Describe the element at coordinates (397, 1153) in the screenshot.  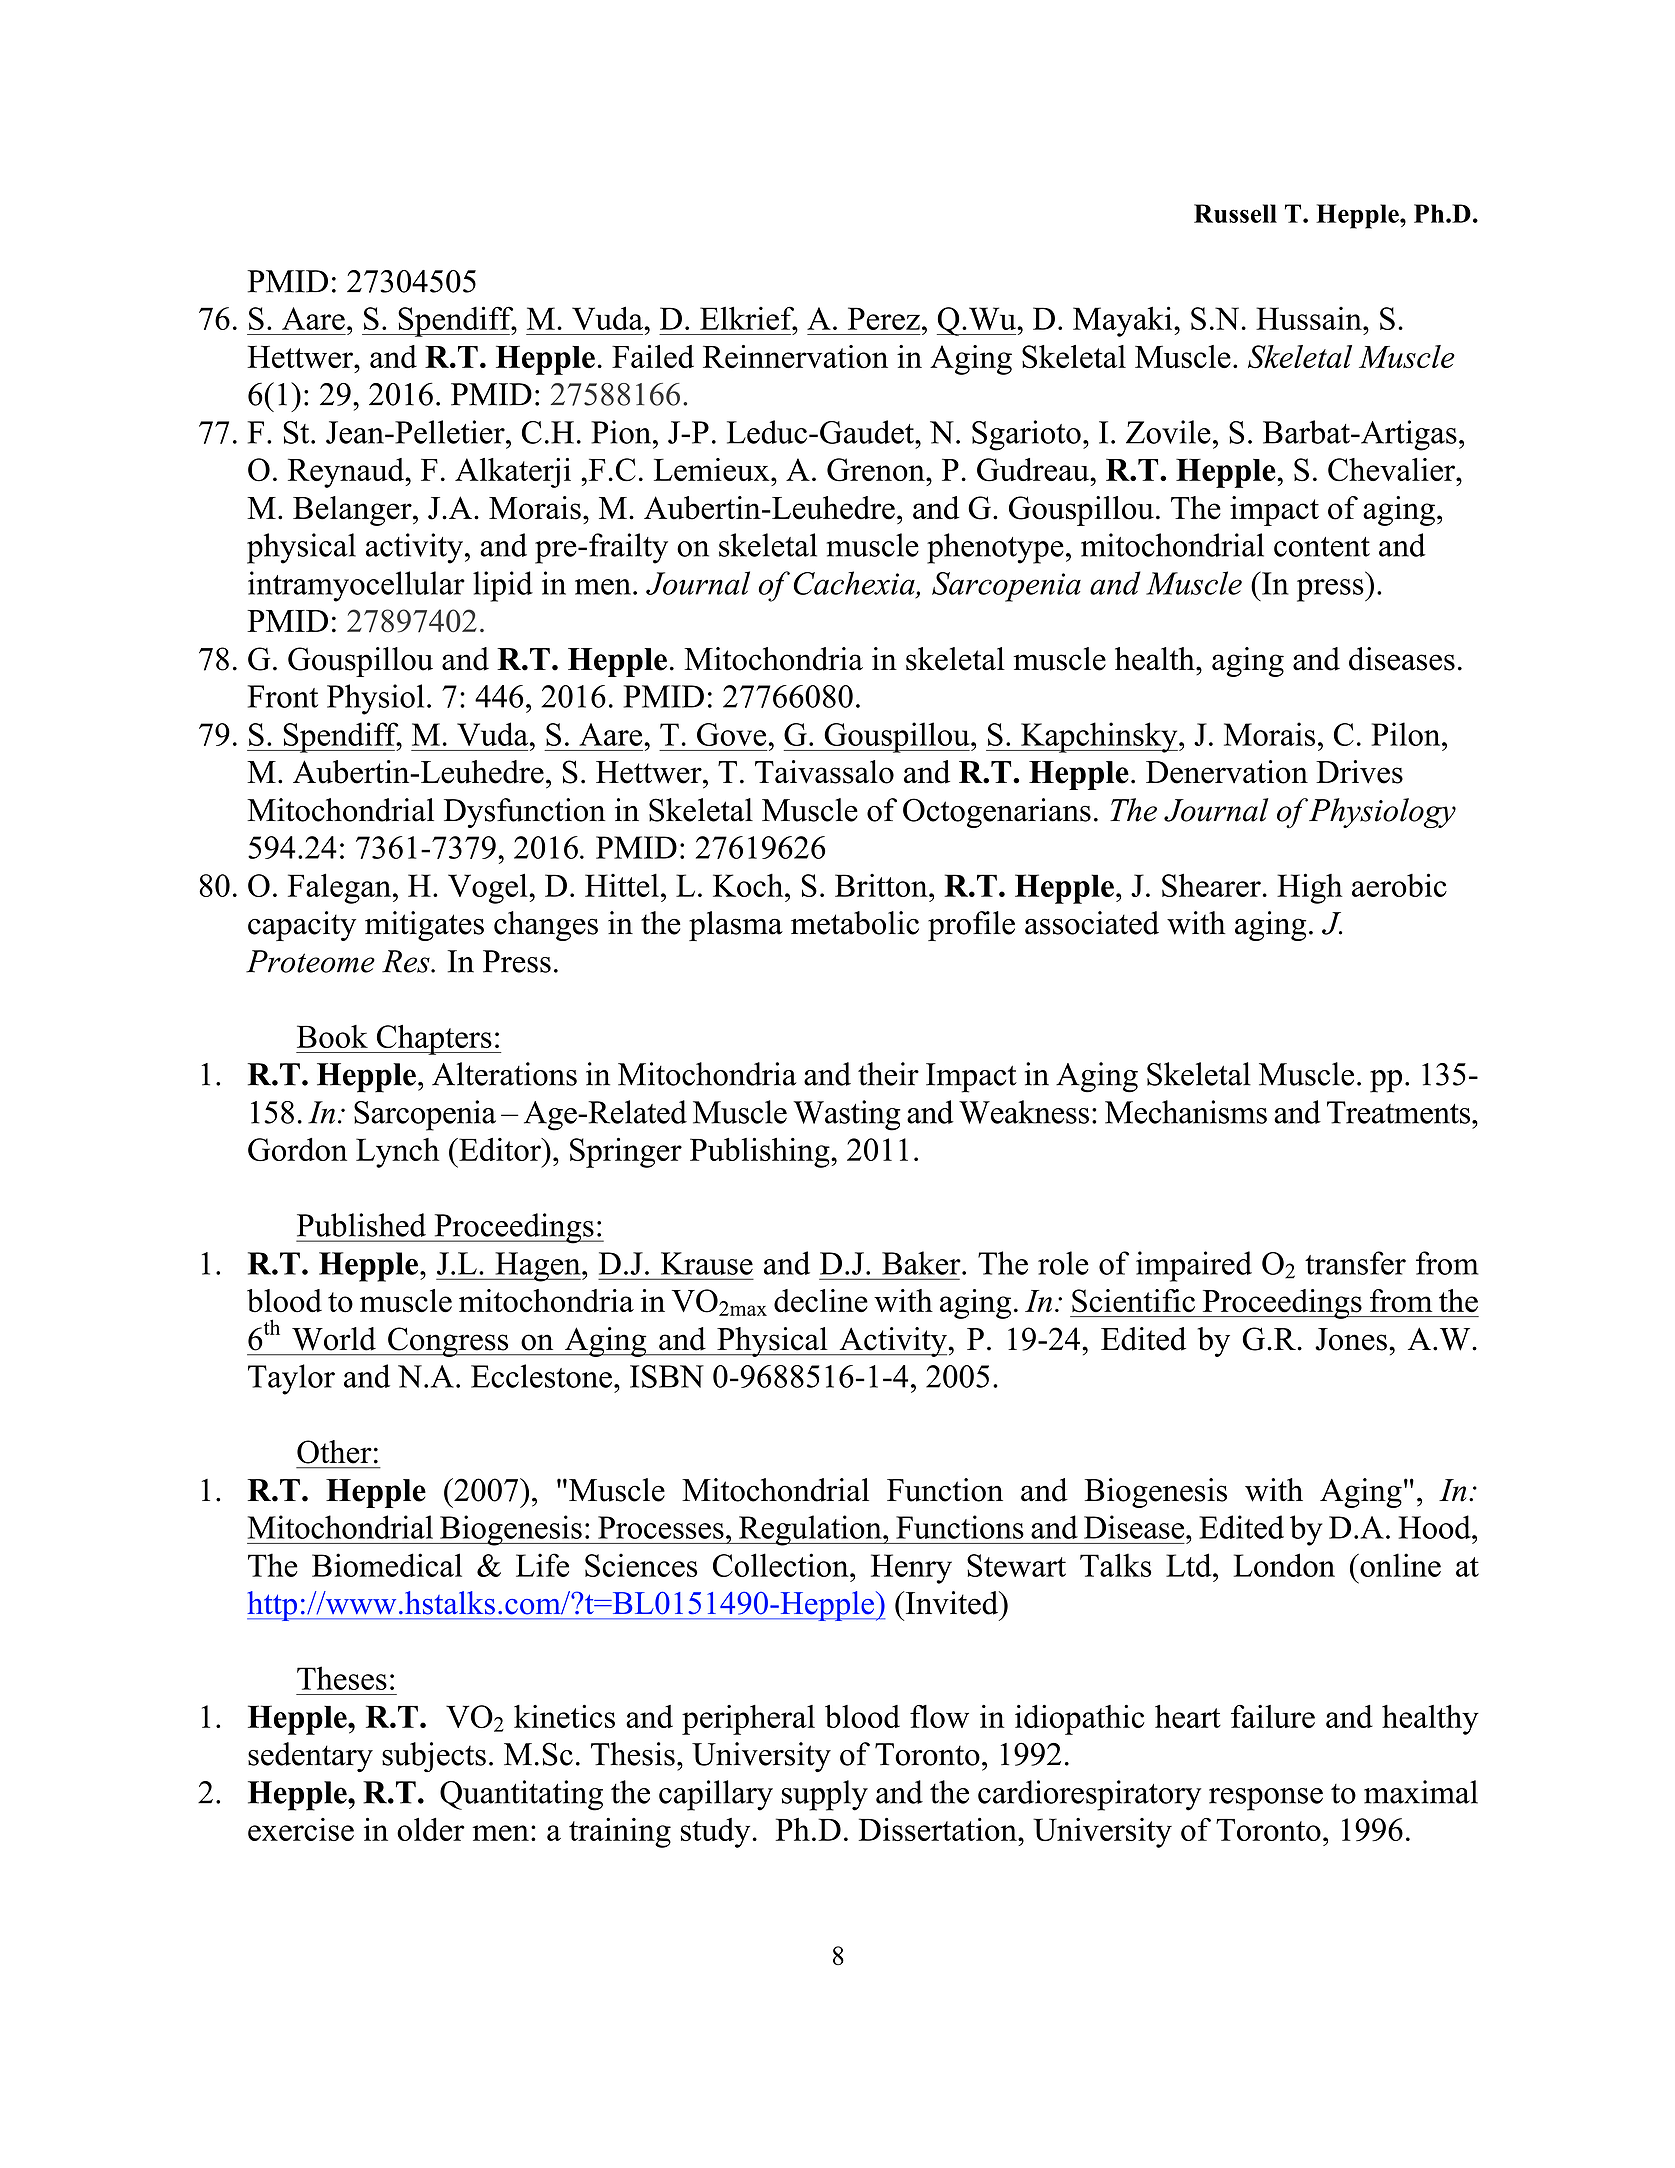
I see `Lynch` at that location.
